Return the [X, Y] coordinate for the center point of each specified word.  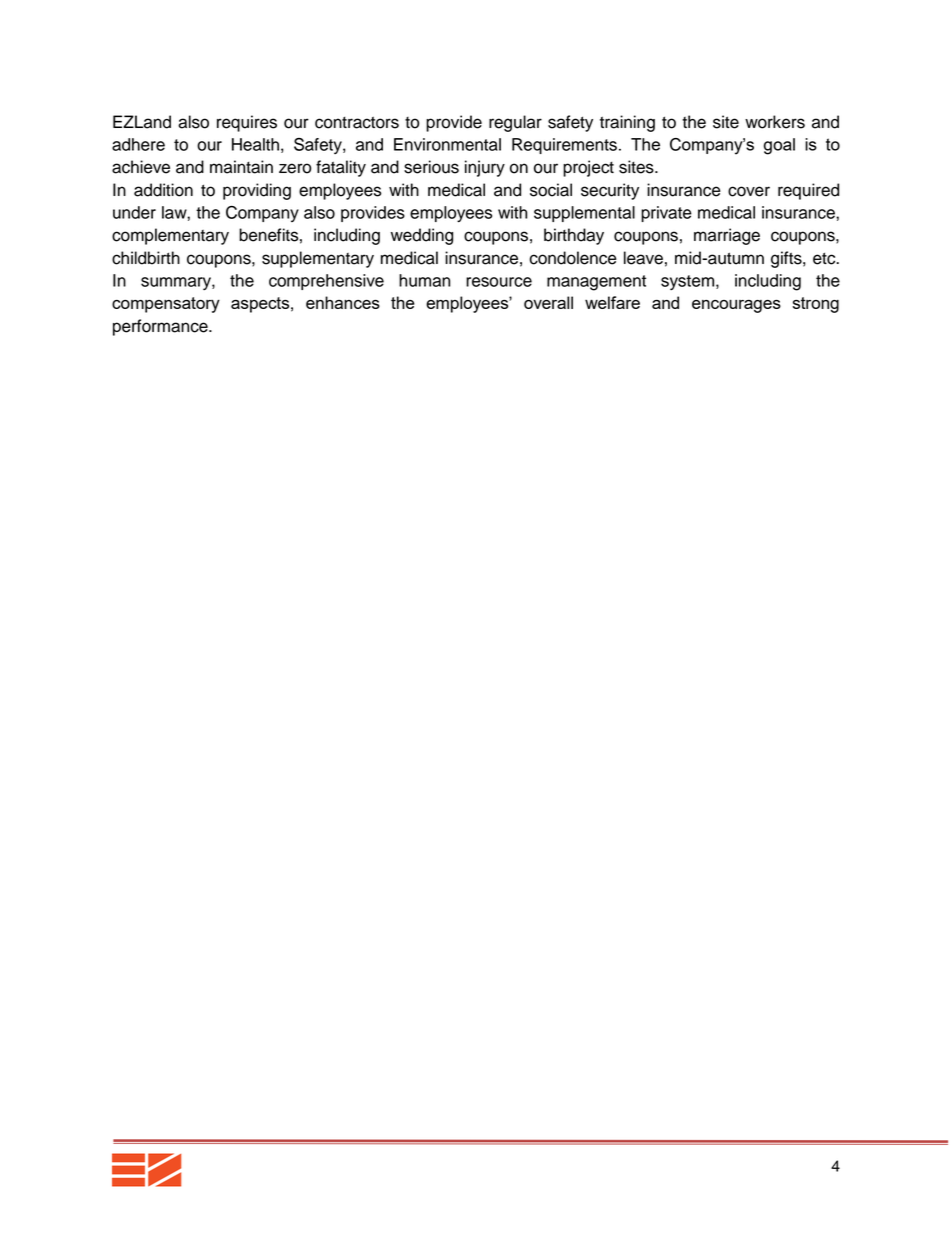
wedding [422, 236]
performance [161, 327]
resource [499, 282]
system [689, 282]
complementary [170, 236]
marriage [727, 236]
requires [247, 123]
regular [515, 123]
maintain [241, 167]
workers [775, 122]
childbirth [146, 258]
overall [548, 302]
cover [749, 191]
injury [485, 168]
